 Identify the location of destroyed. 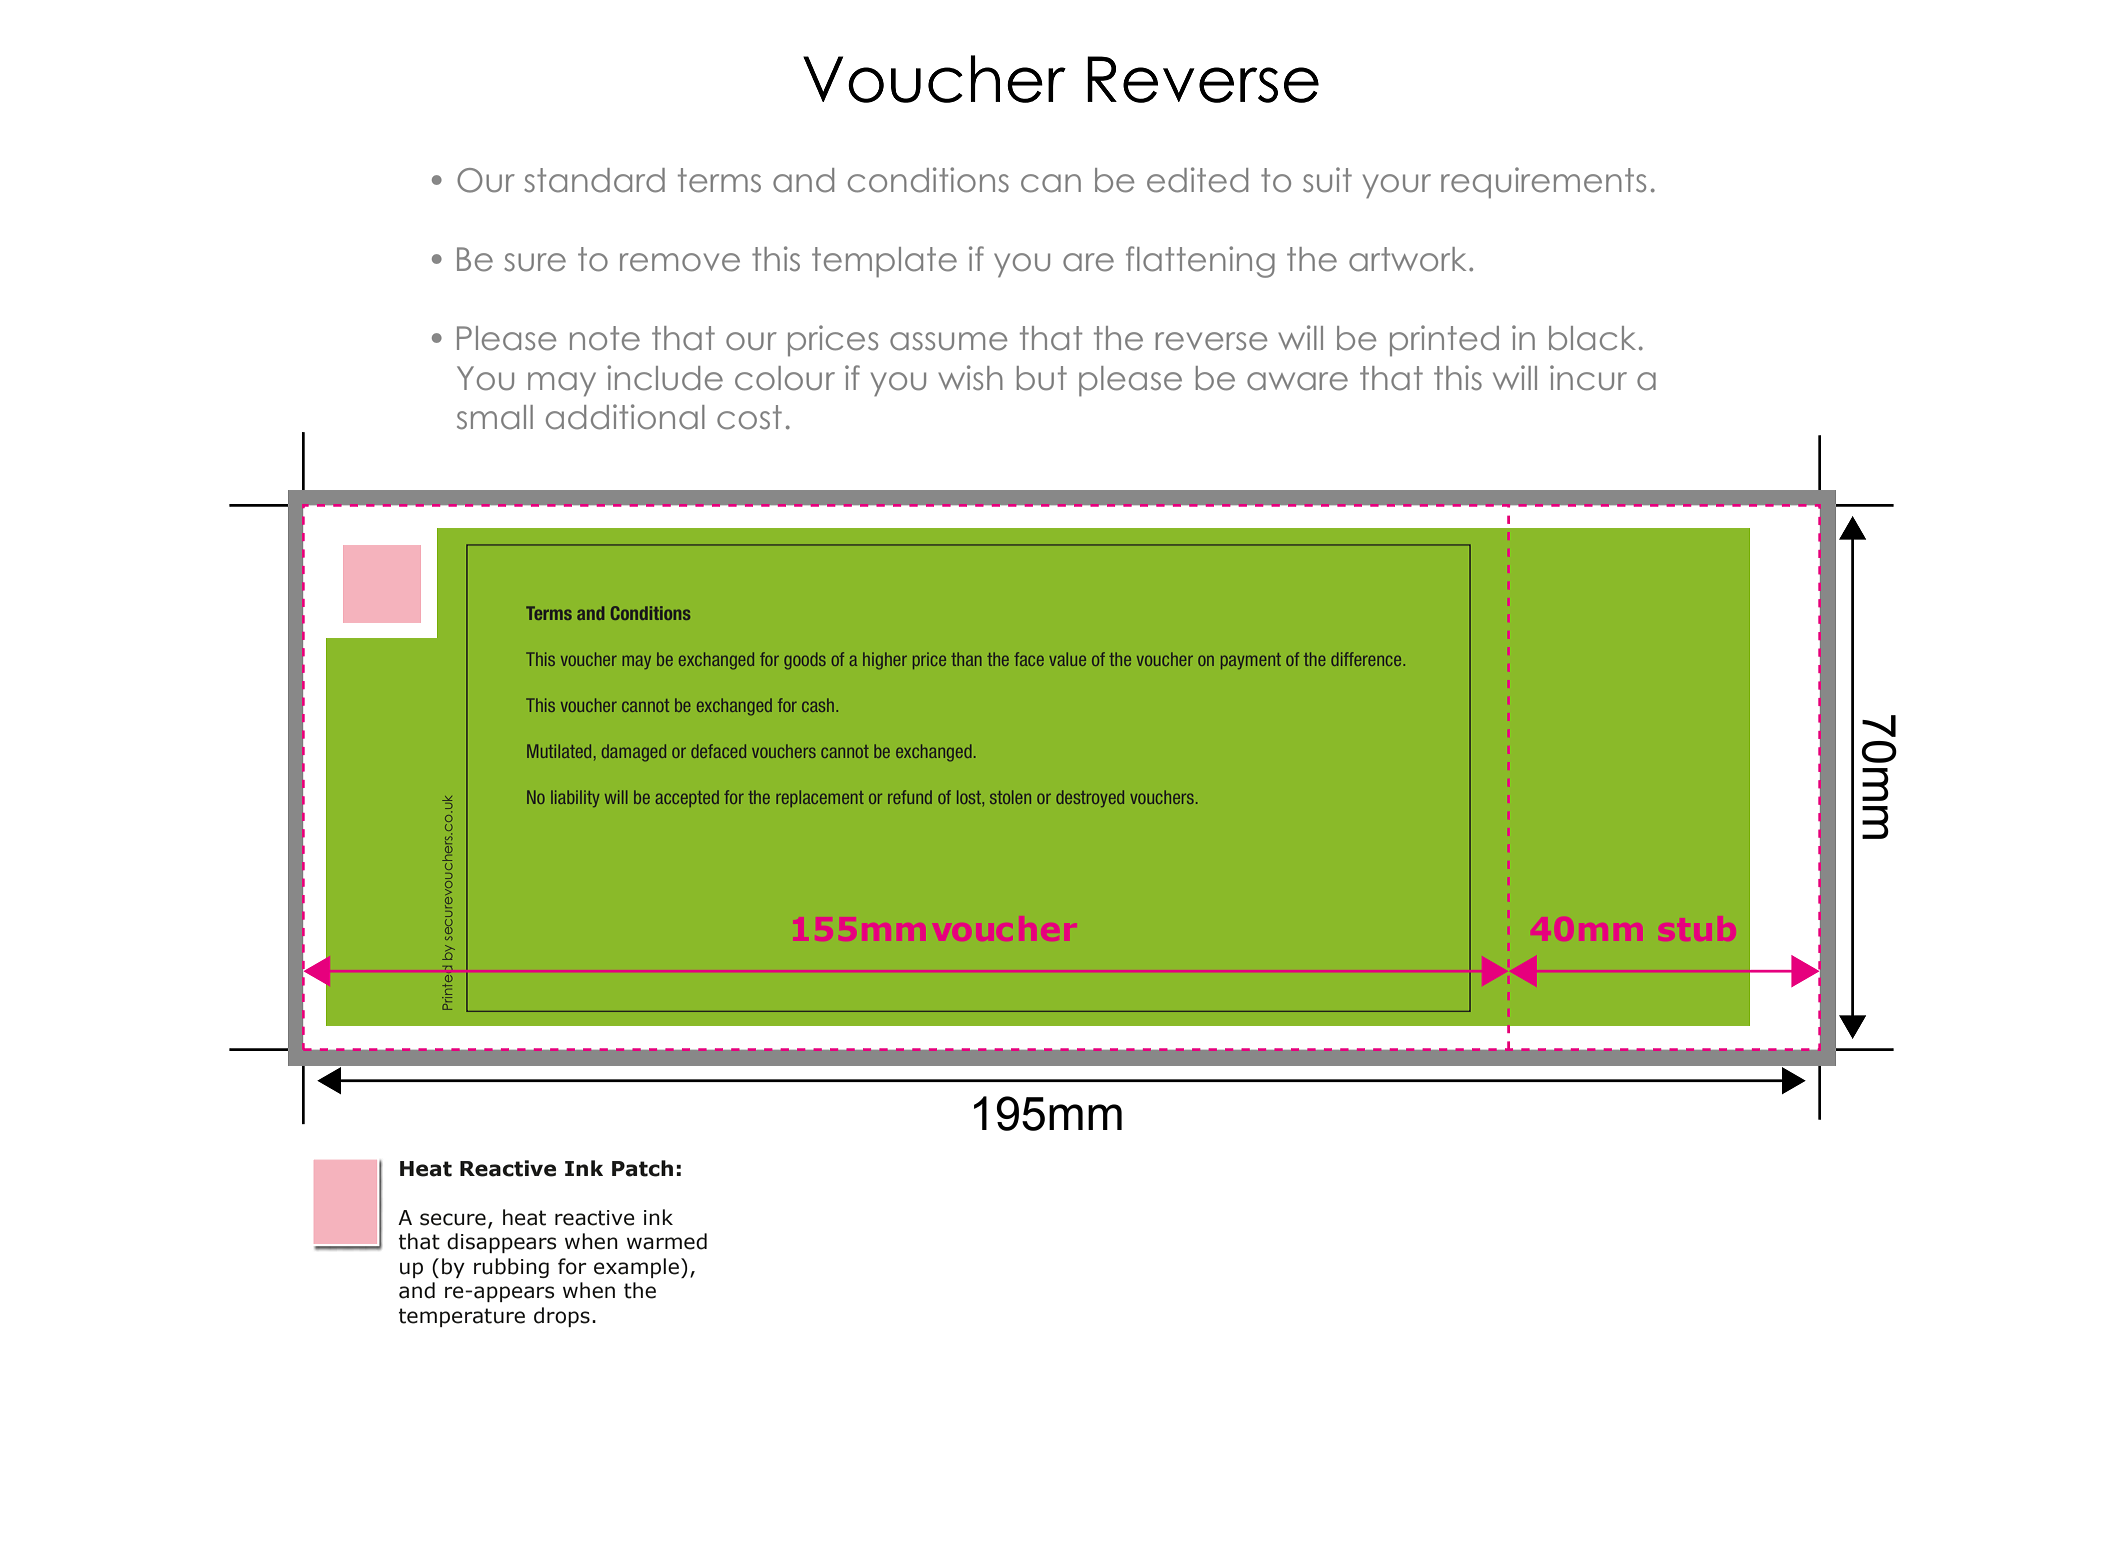
(1090, 798).
